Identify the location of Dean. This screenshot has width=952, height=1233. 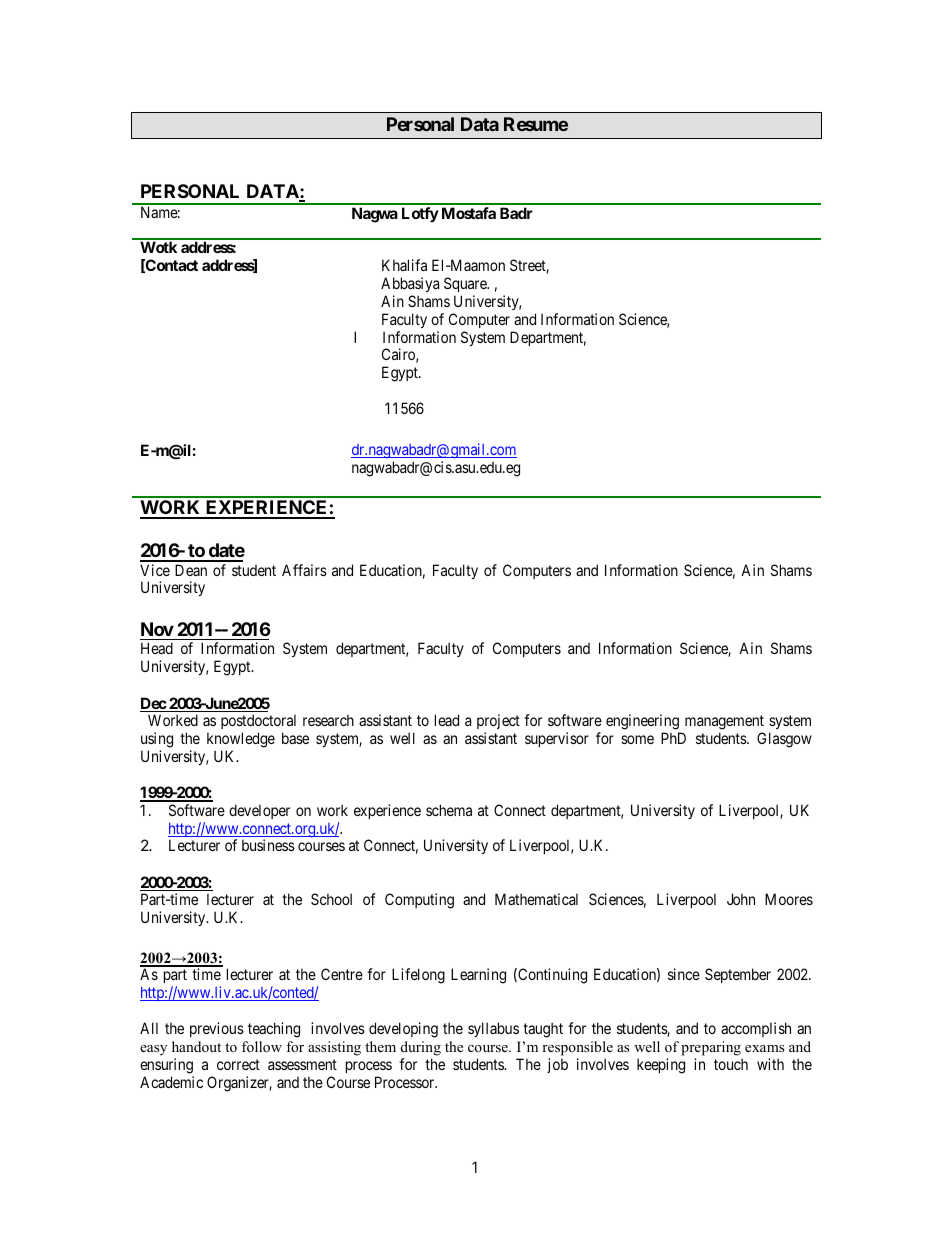
(191, 570).
